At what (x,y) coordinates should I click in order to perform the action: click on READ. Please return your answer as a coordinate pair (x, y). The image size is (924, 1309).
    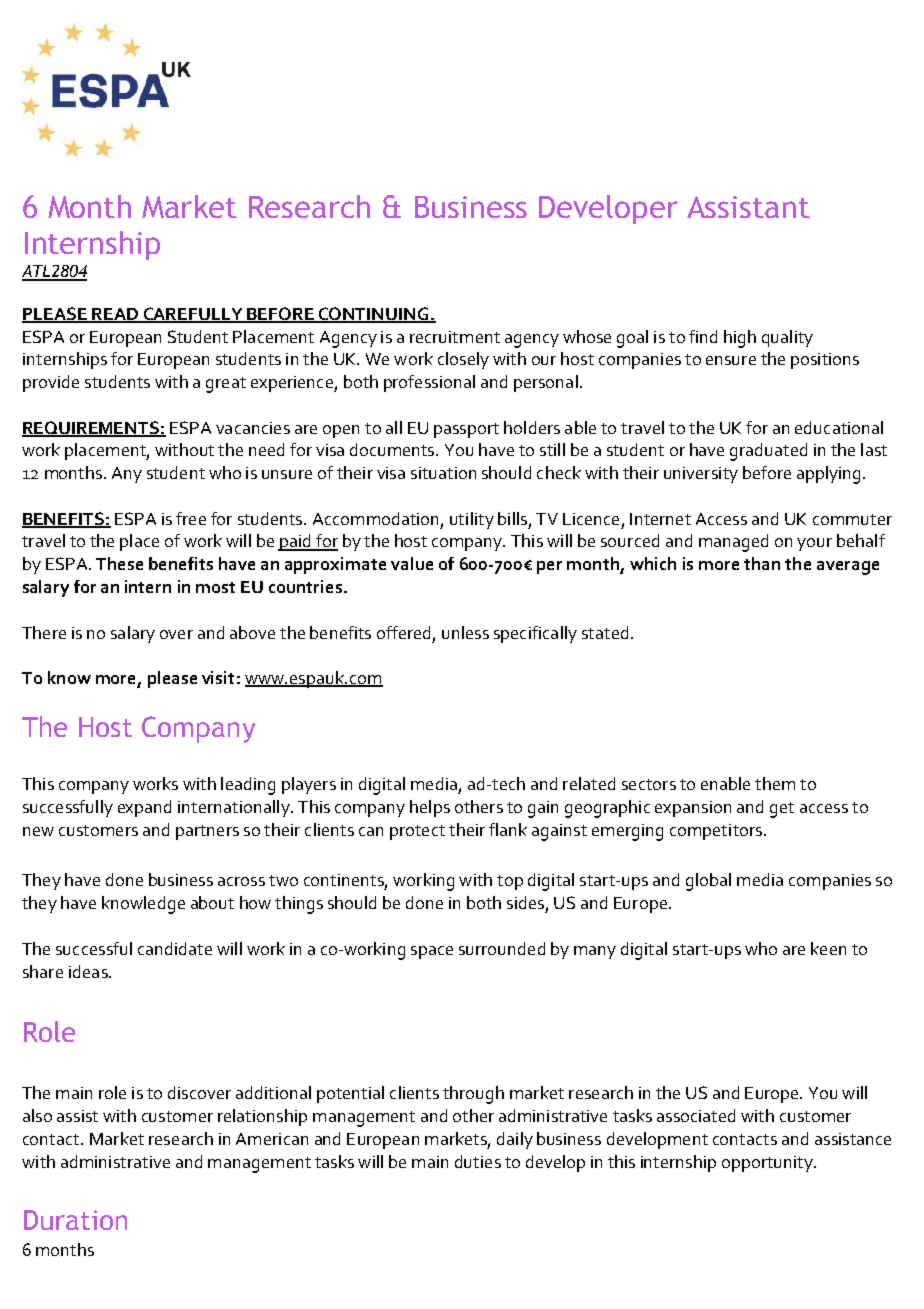
    Looking at the image, I should click on (115, 315).
